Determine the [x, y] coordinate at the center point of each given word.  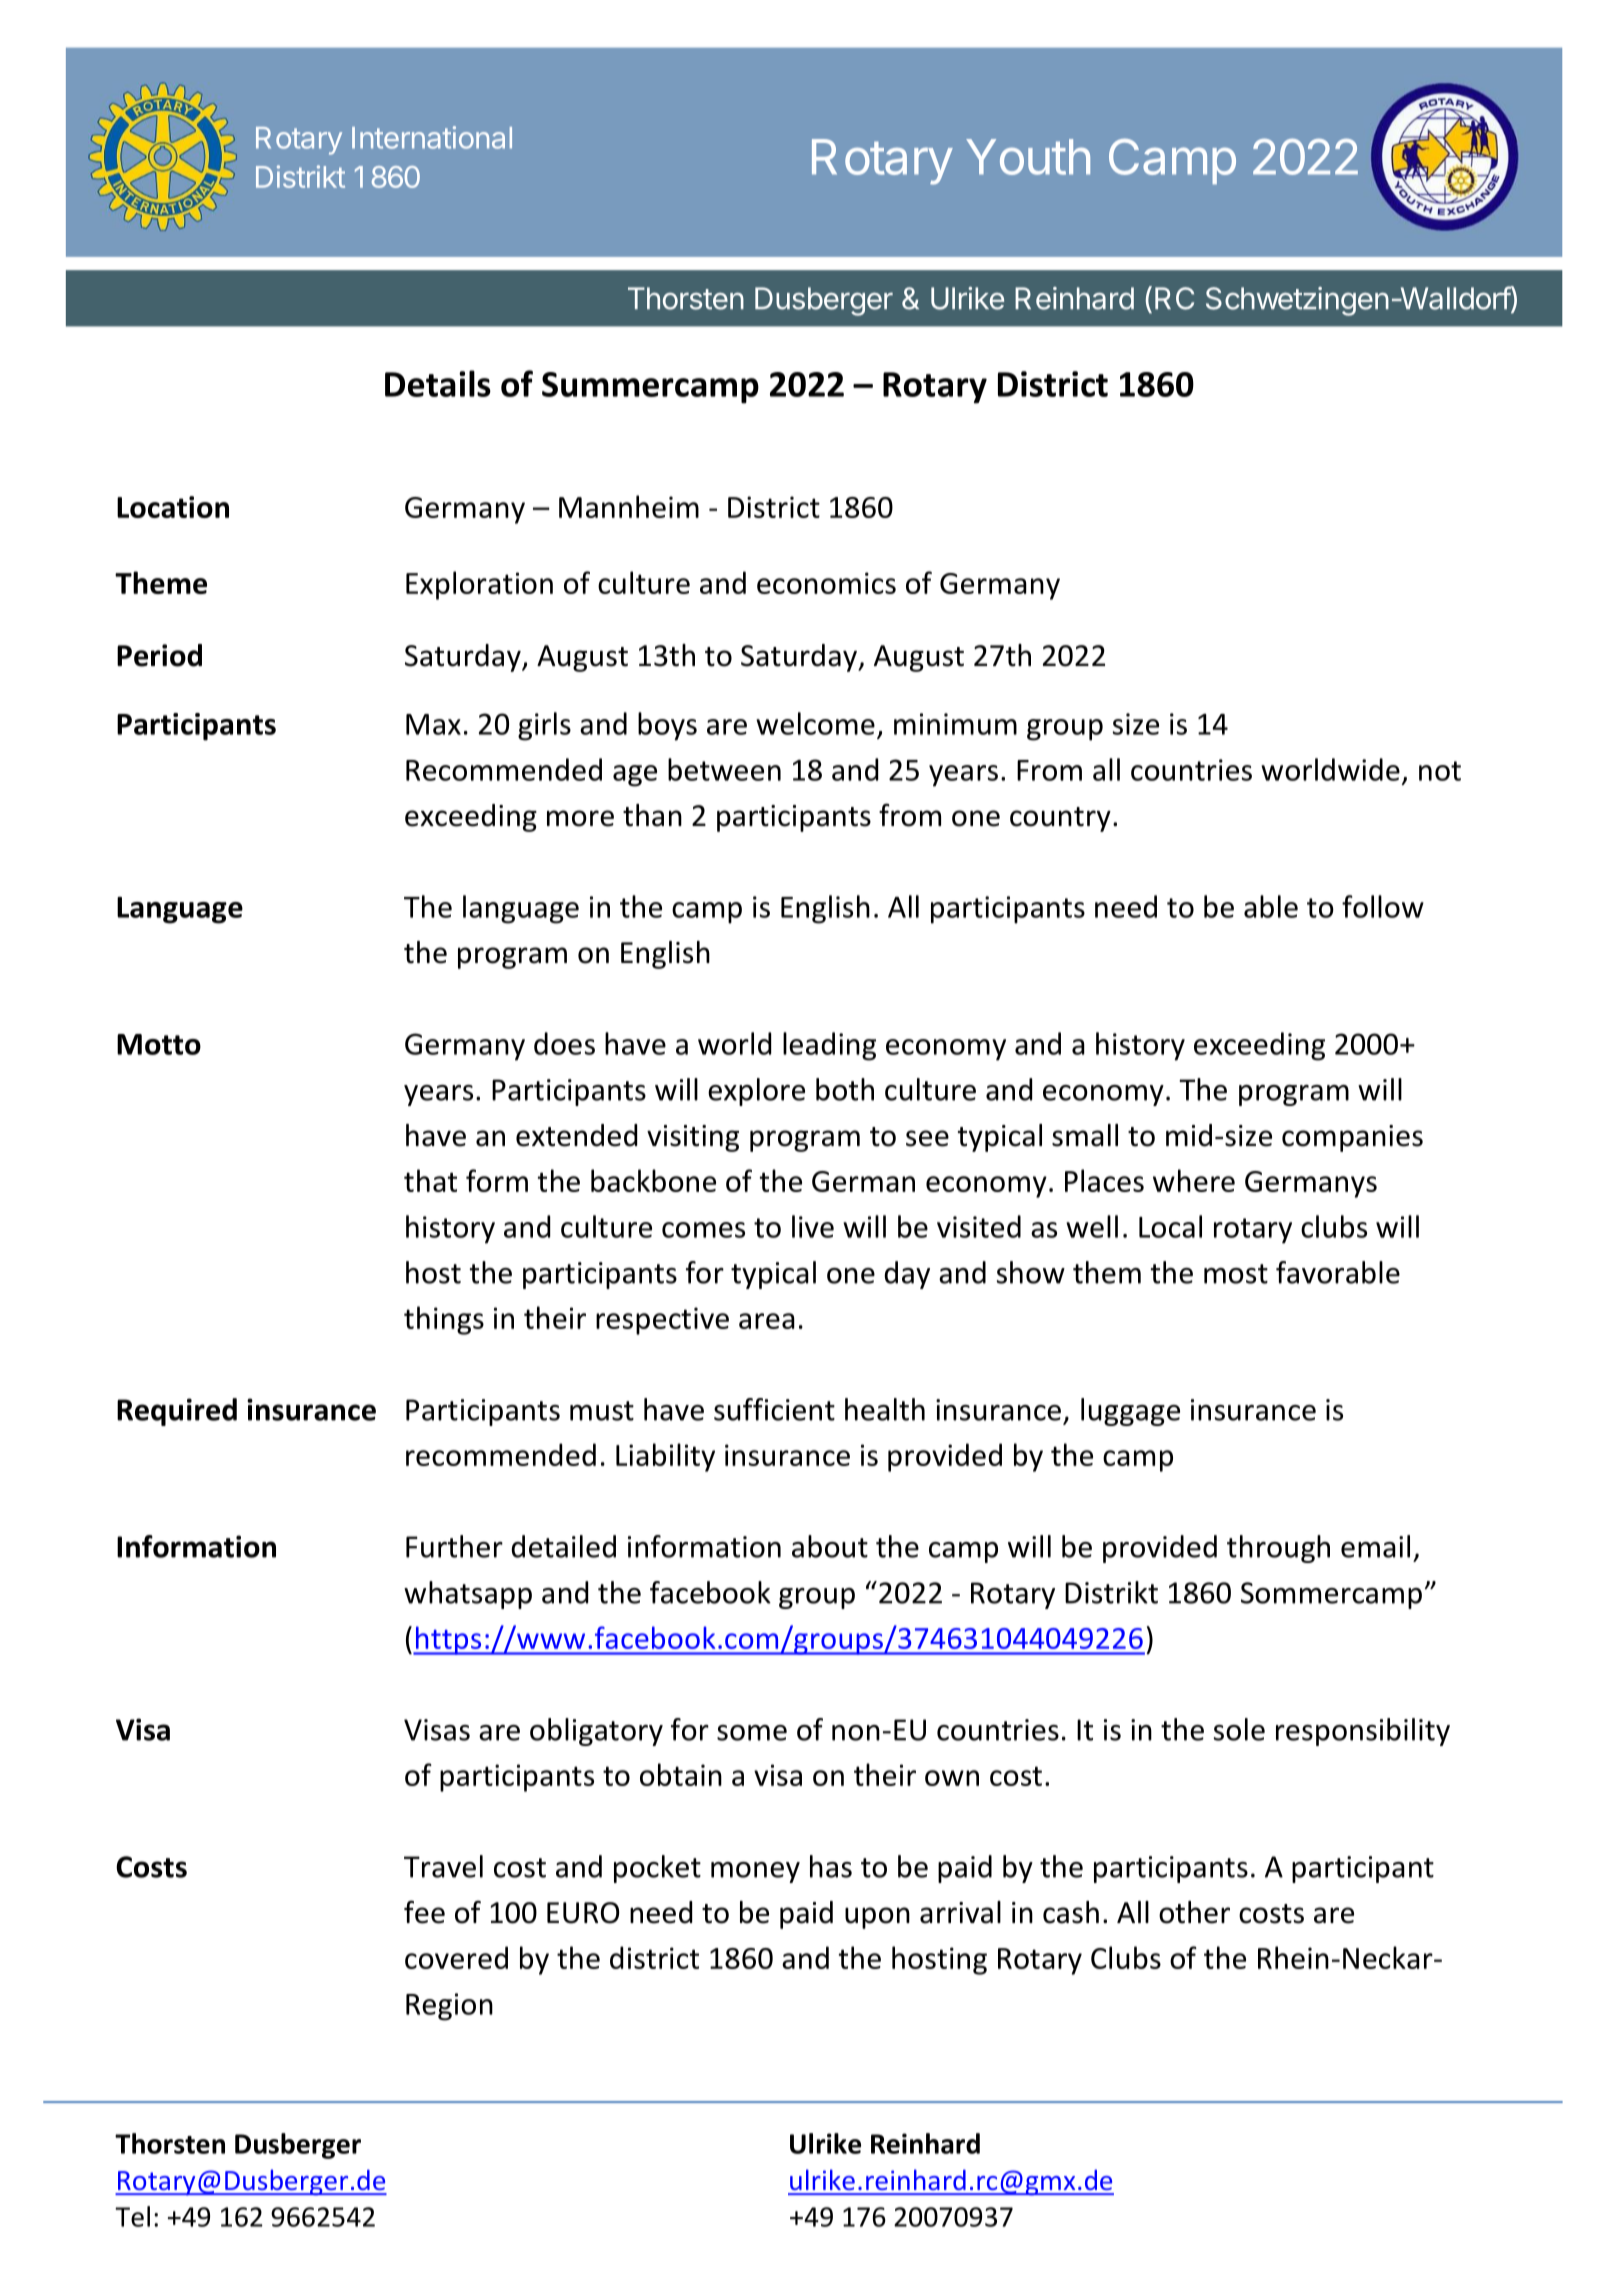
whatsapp [468, 1595]
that [430, 1180]
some [752, 1733]
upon [877, 1918]
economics [826, 583]
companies [1352, 1138]
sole [1239, 1729]
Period [159, 655]
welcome [815, 723]
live [813, 1226]
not [1440, 771]
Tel [132, 2216]
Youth [1028, 157]
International [432, 137]
